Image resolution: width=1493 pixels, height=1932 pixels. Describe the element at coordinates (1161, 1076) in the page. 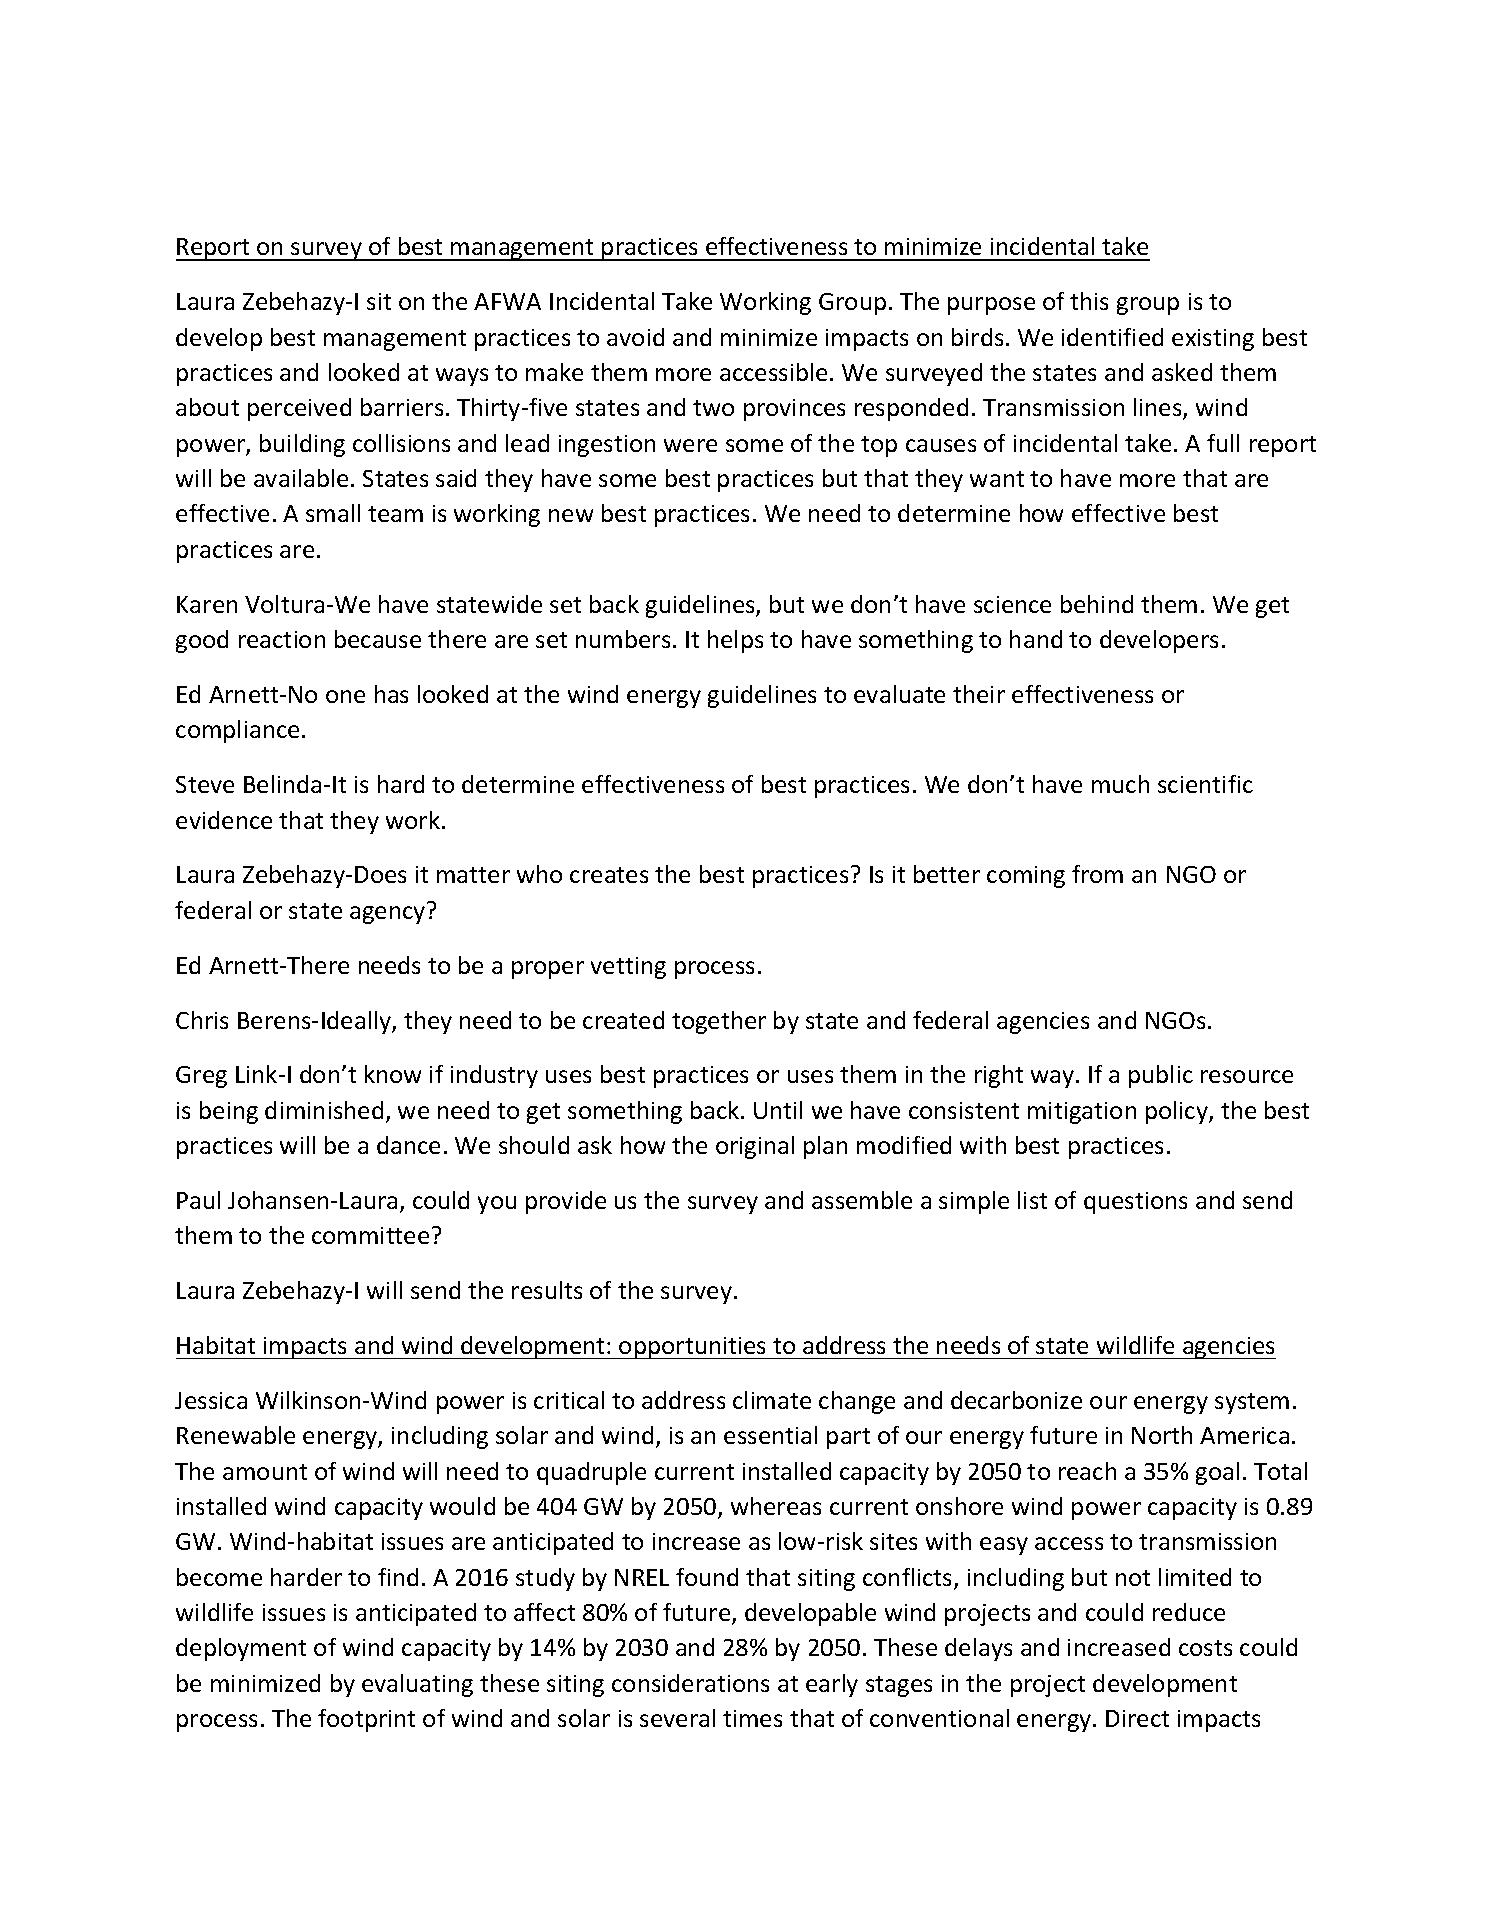

I see `public` at that location.
